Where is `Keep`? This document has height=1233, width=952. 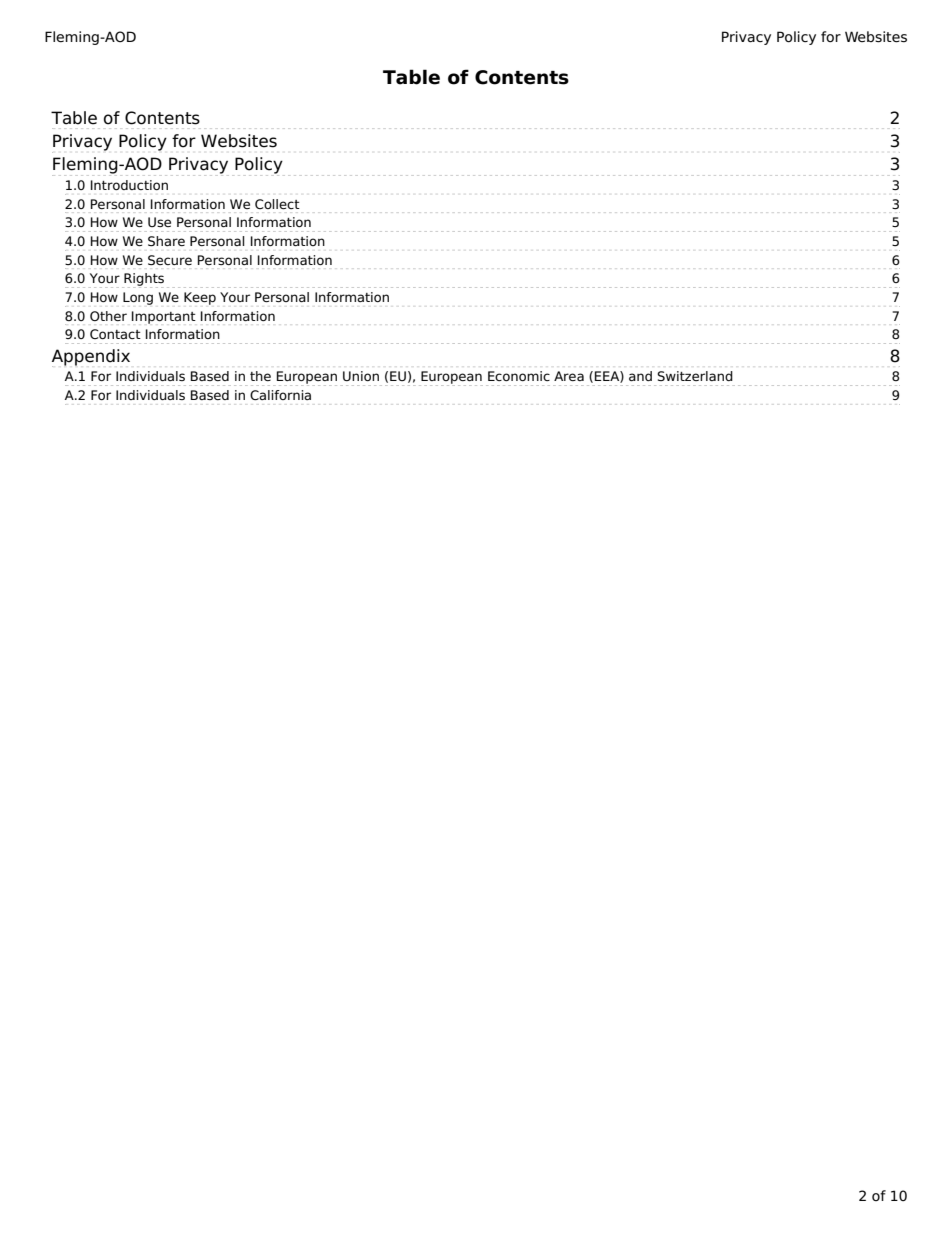
Keep is located at coordinates (200, 298).
